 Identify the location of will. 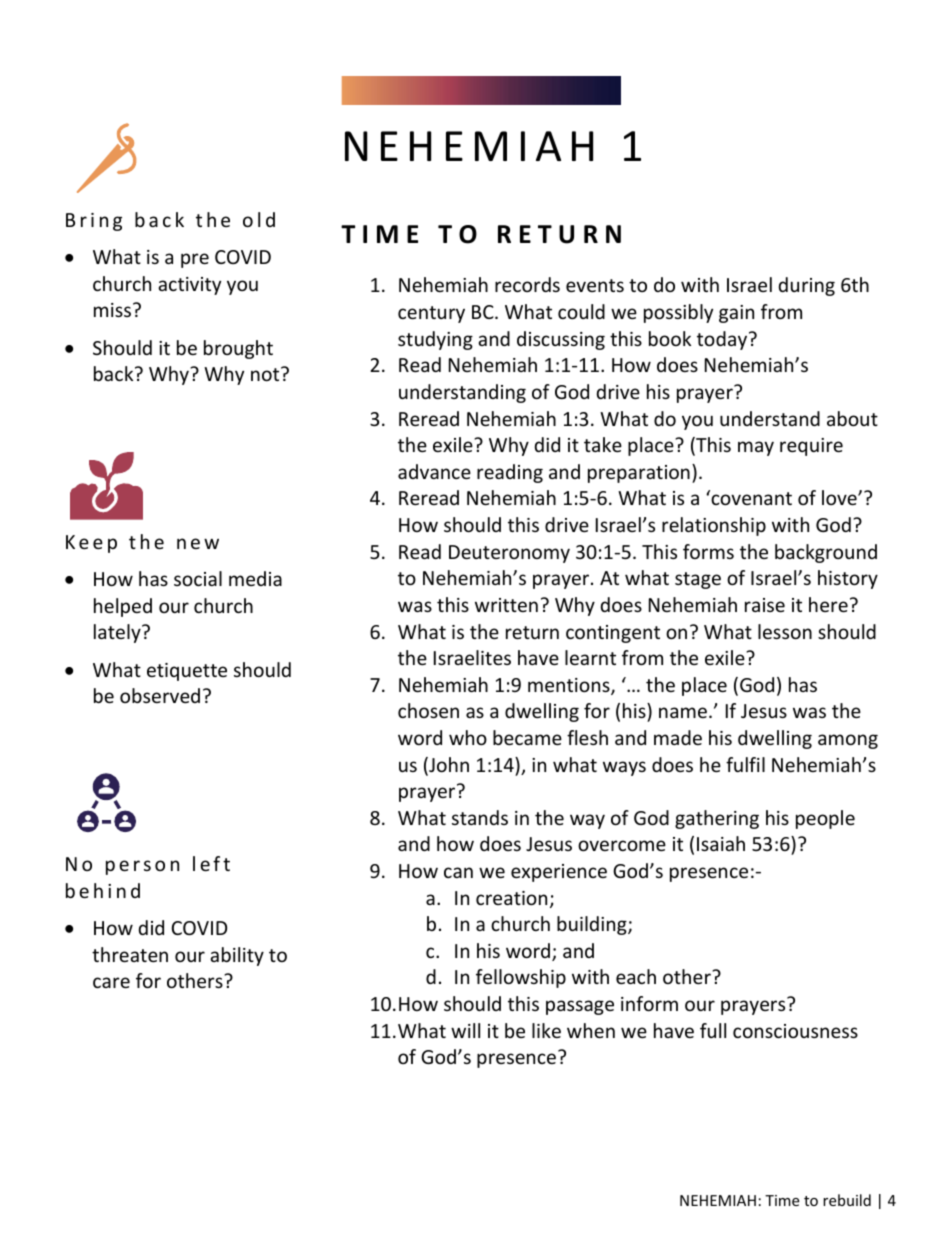
(465, 1030).
